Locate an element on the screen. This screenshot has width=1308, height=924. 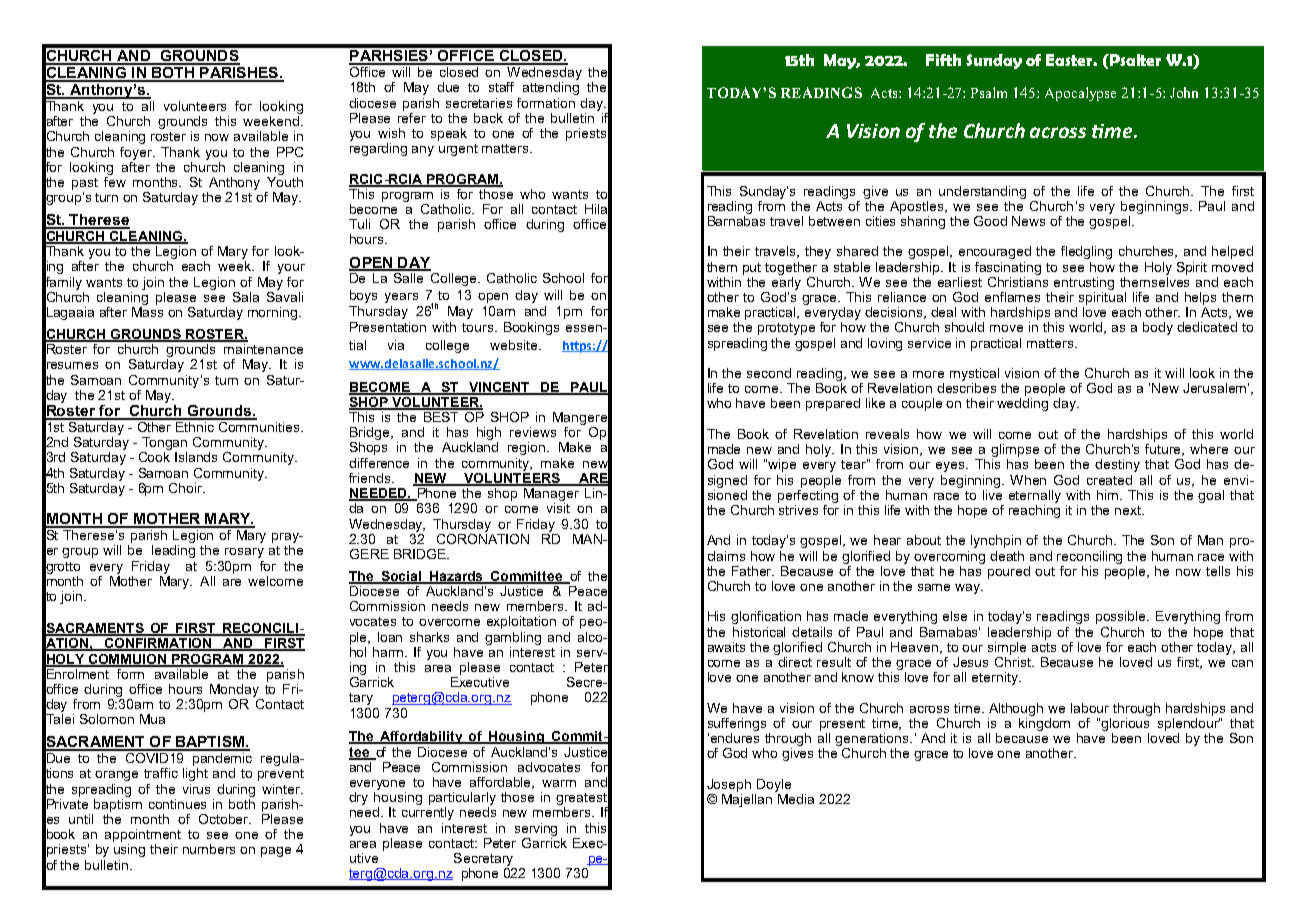
Apocalypse is located at coordinates (1080, 94).
